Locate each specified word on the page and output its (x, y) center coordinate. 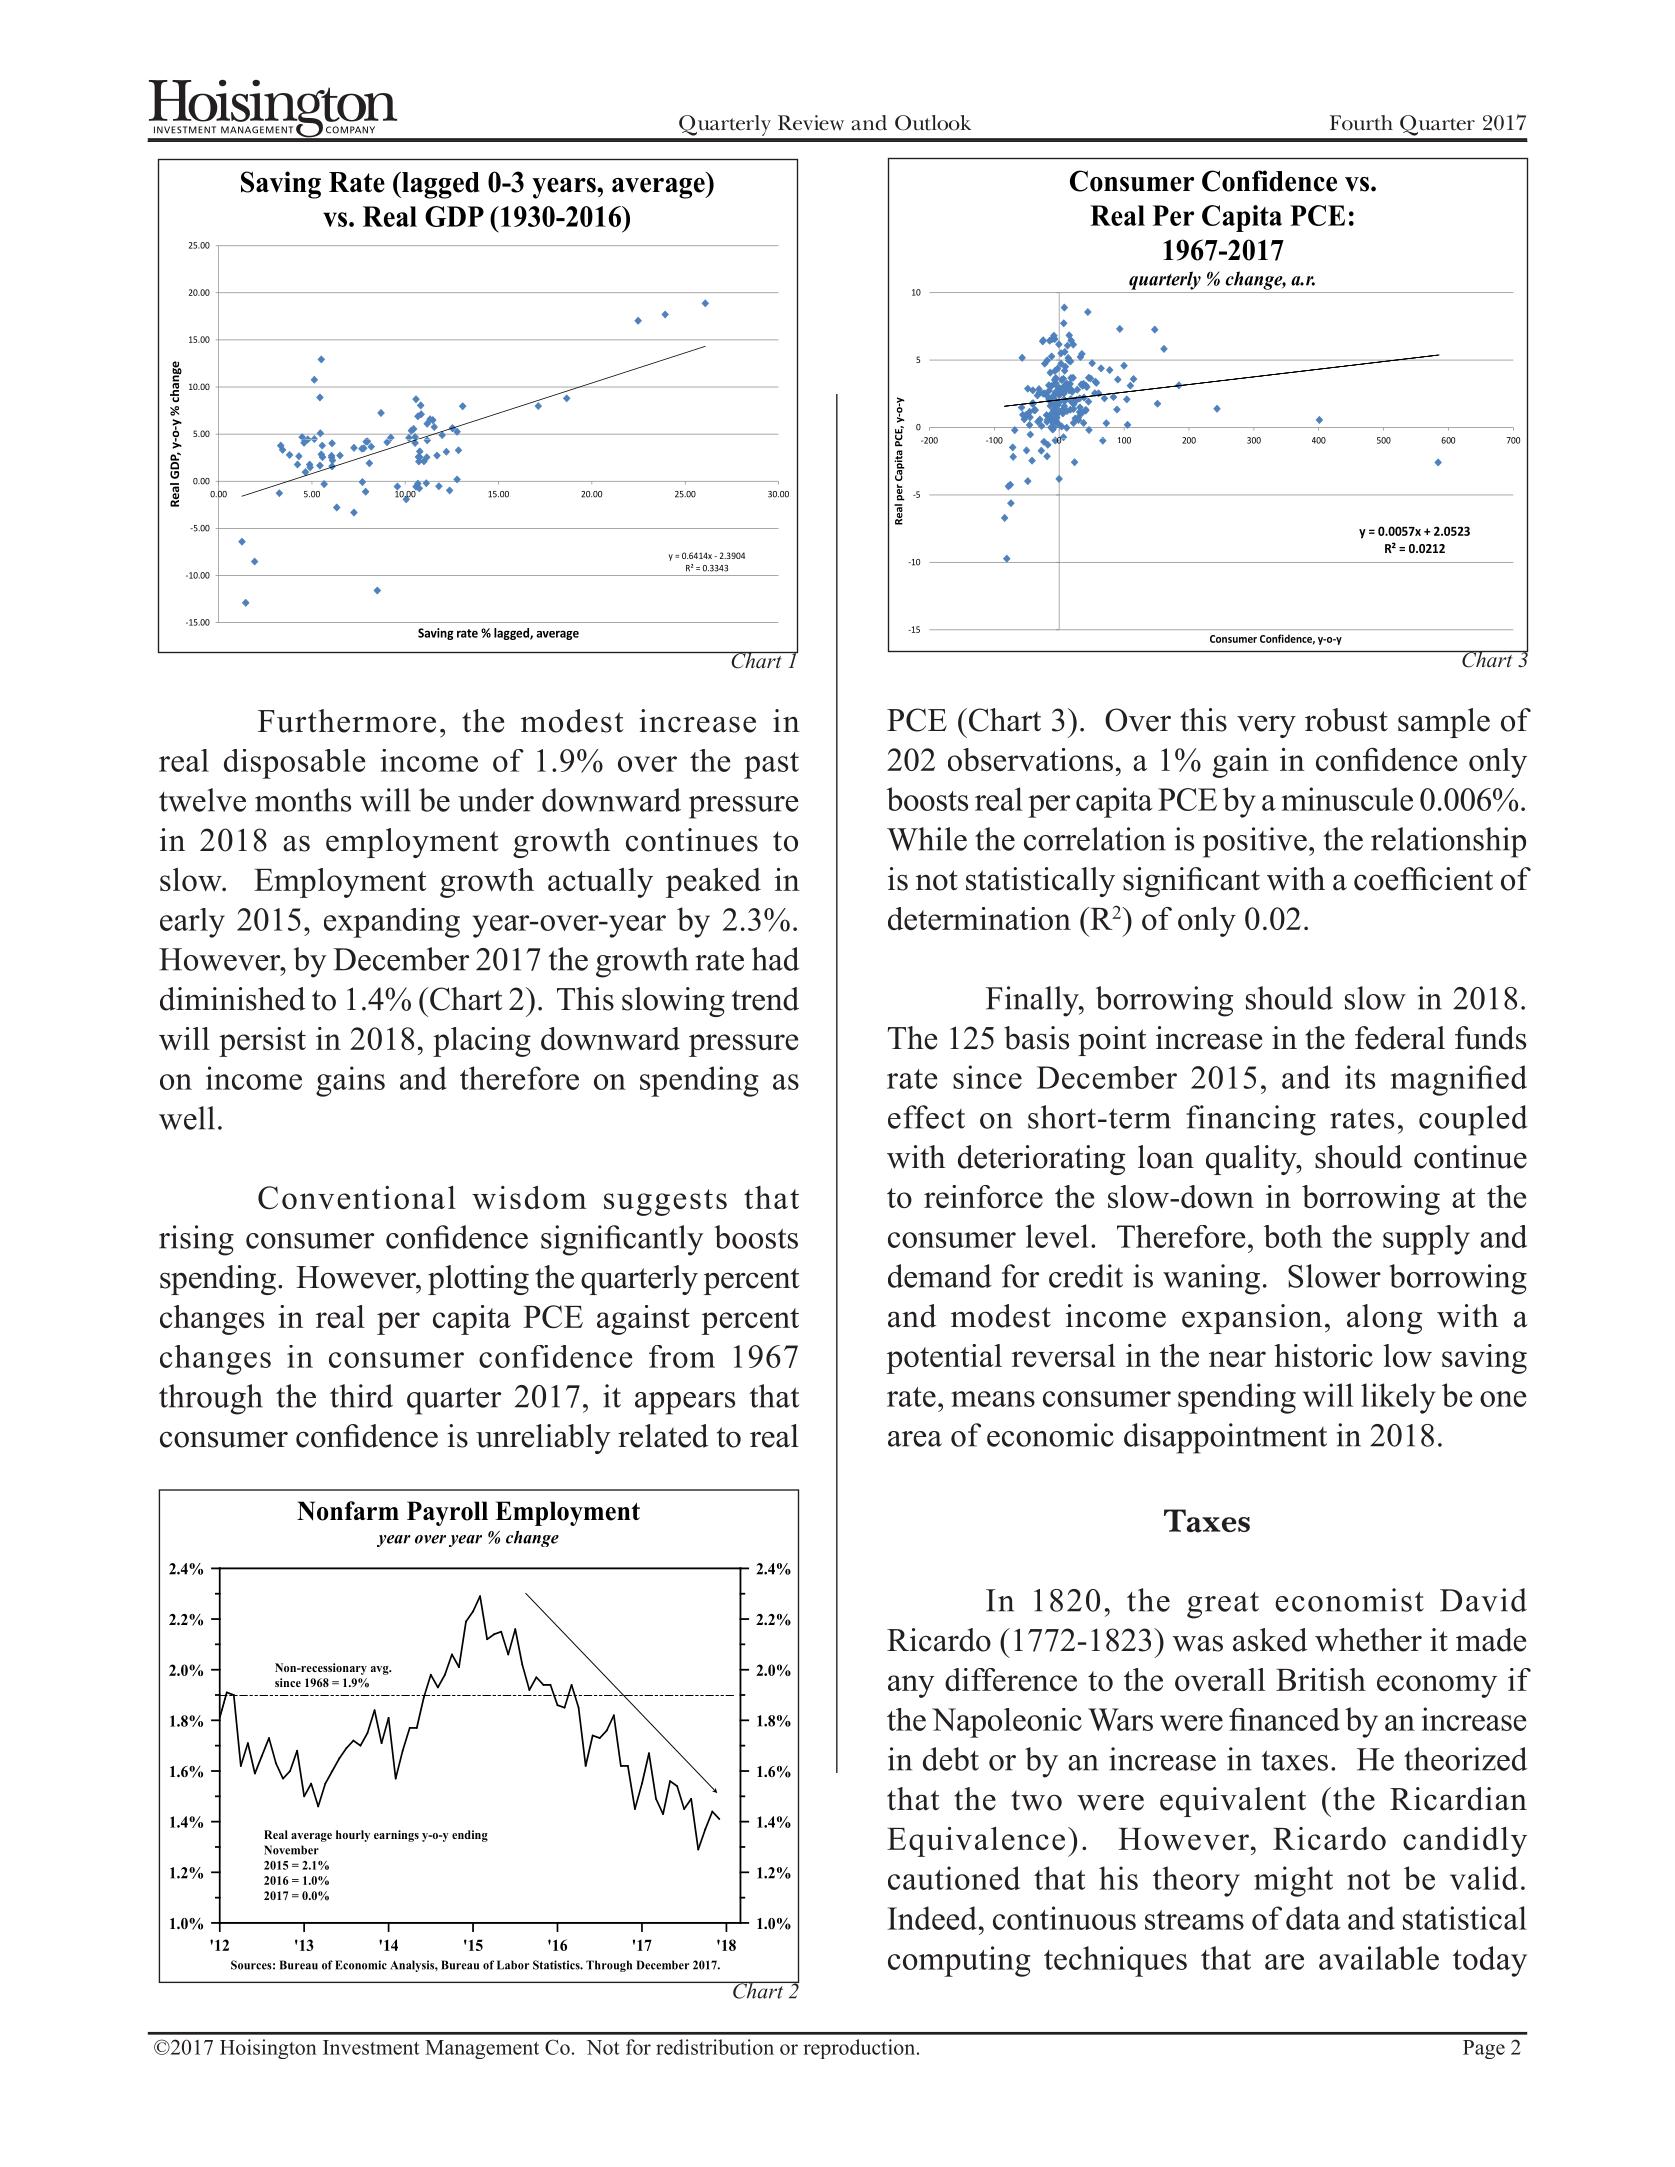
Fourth (1361, 123)
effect (926, 1117)
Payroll (447, 1513)
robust (1346, 720)
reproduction (860, 2049)
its (1360, 1077)
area (915, 1439)
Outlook (933, 123)
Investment (371, 2047)
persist (262, 1042)
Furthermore (347, 721)
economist (1349, 1600)
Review (811, 123)
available (1379, 1958)
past (771, 765)
